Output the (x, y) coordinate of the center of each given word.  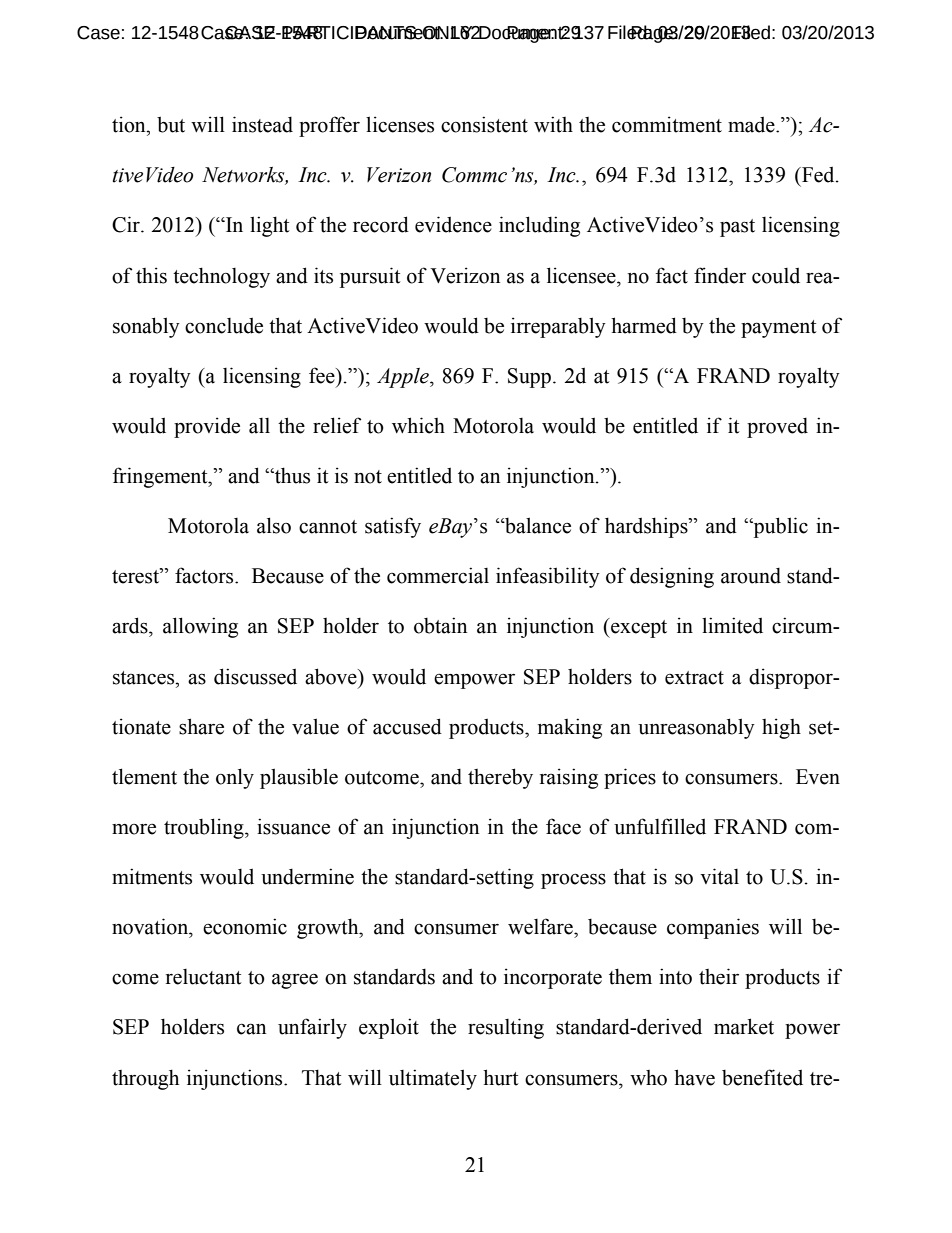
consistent (484, 124)
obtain (440, 625)
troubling (205, 828)
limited (732, 625)
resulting (506, 1028)
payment (779, 329)
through (145, 1079)
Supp (529, 378)
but (171, 124)
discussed (255, 676)
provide (207, 427)
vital (719, 876)
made (752, 125)
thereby (500, 778)
